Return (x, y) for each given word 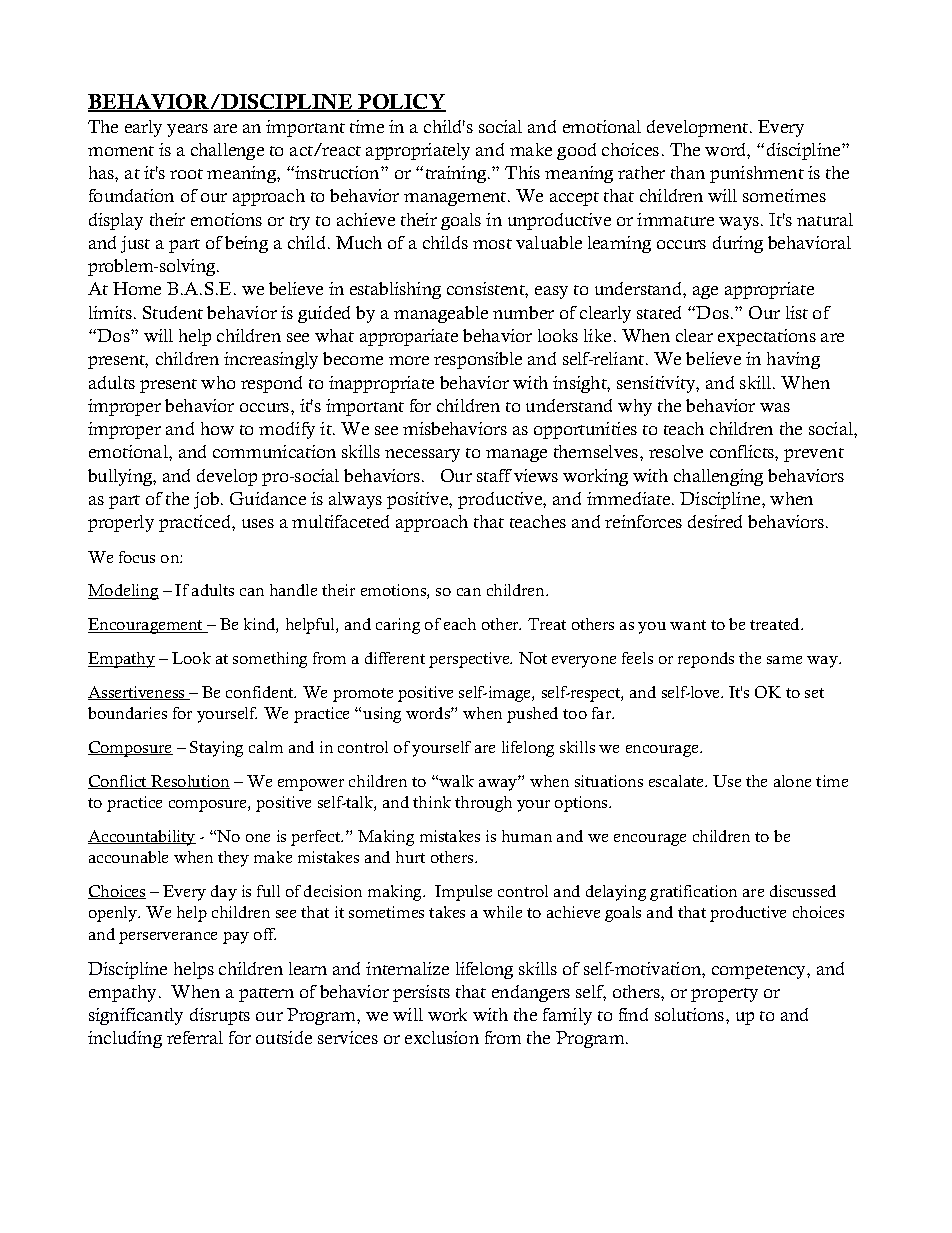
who (218, 382)
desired (715, 521)
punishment (757, 174)
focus (137, 557)
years (187, 130)
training (457, 174)
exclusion (442, 1037)
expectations (767, 337)
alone (792, 781)
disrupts (220, 1016)
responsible (478, 360)
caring (398, 626)
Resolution (189, 782)
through (483, 804)
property (724, 995)
